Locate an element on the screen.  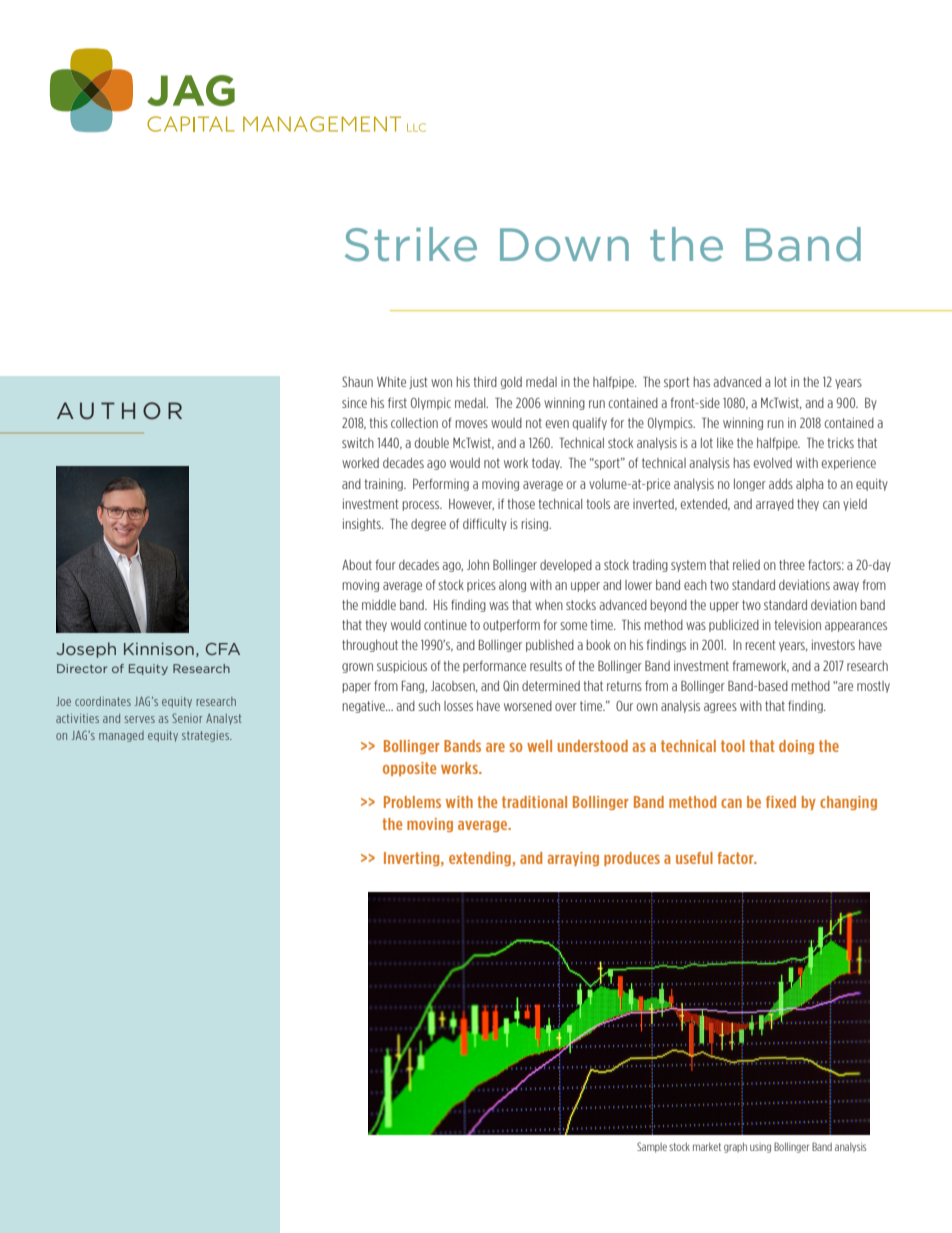
adds is located at coordinates (781, 484).
